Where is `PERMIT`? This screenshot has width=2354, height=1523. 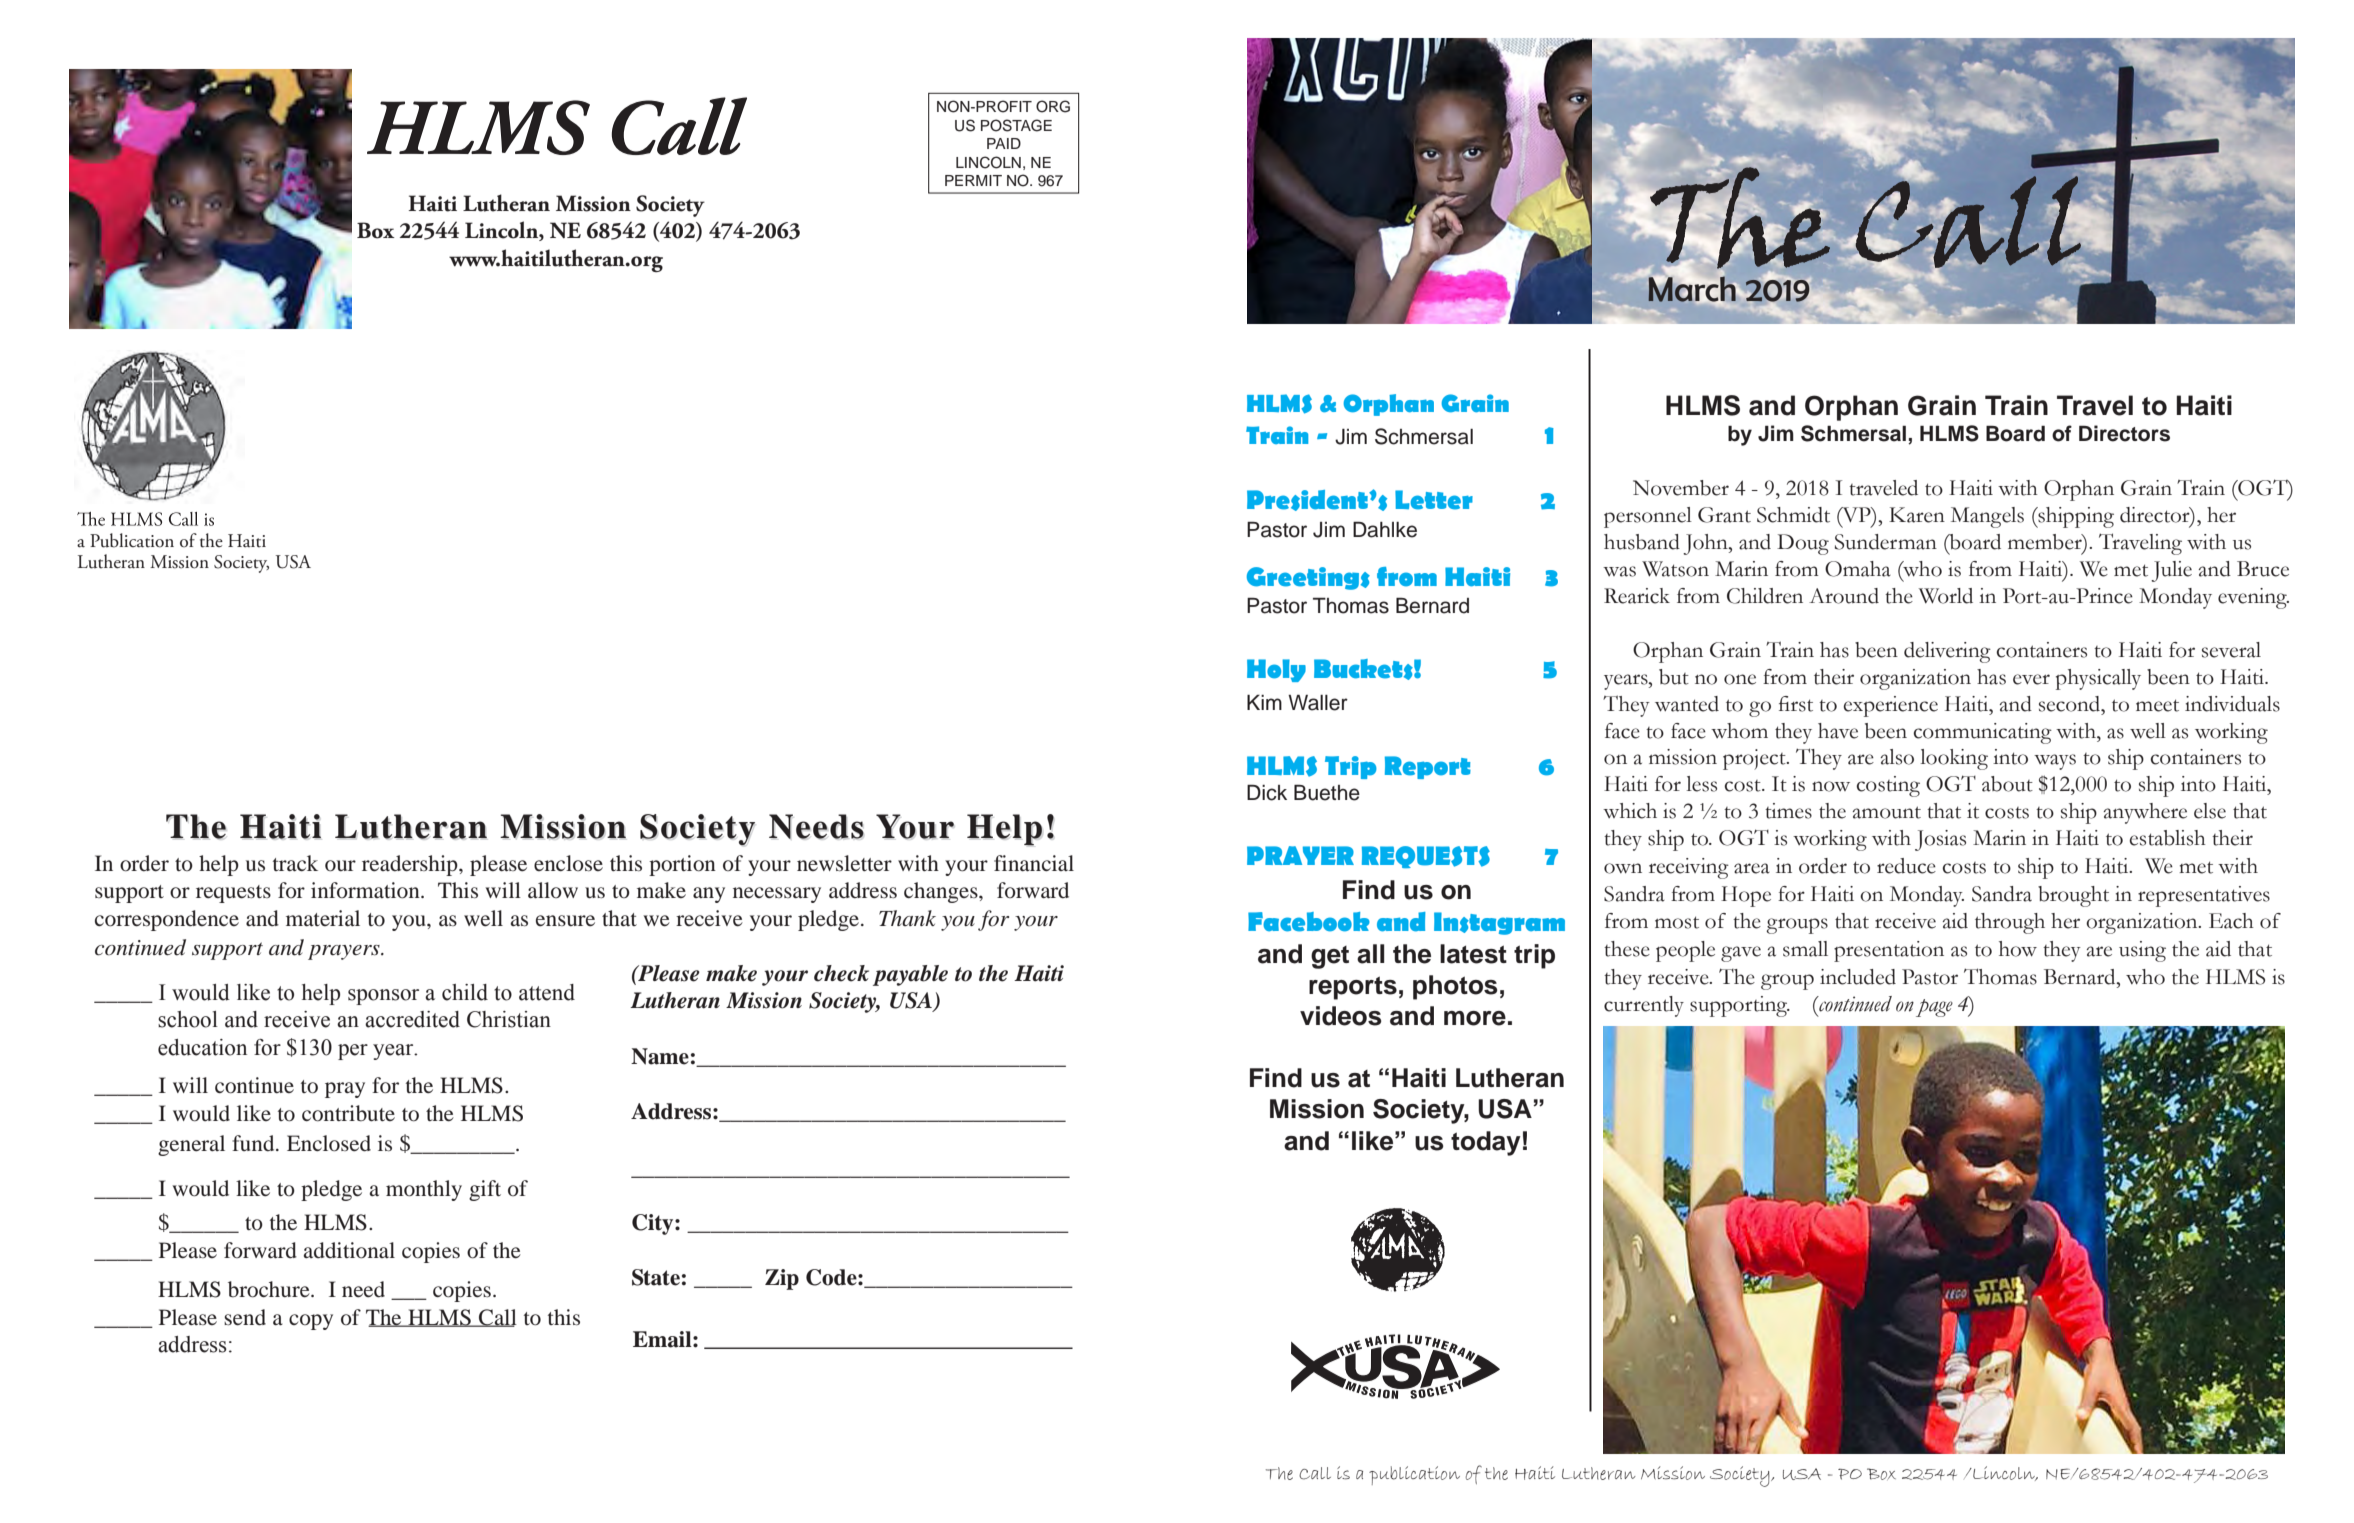
PERMIT is located at coordinates (973, 180).
